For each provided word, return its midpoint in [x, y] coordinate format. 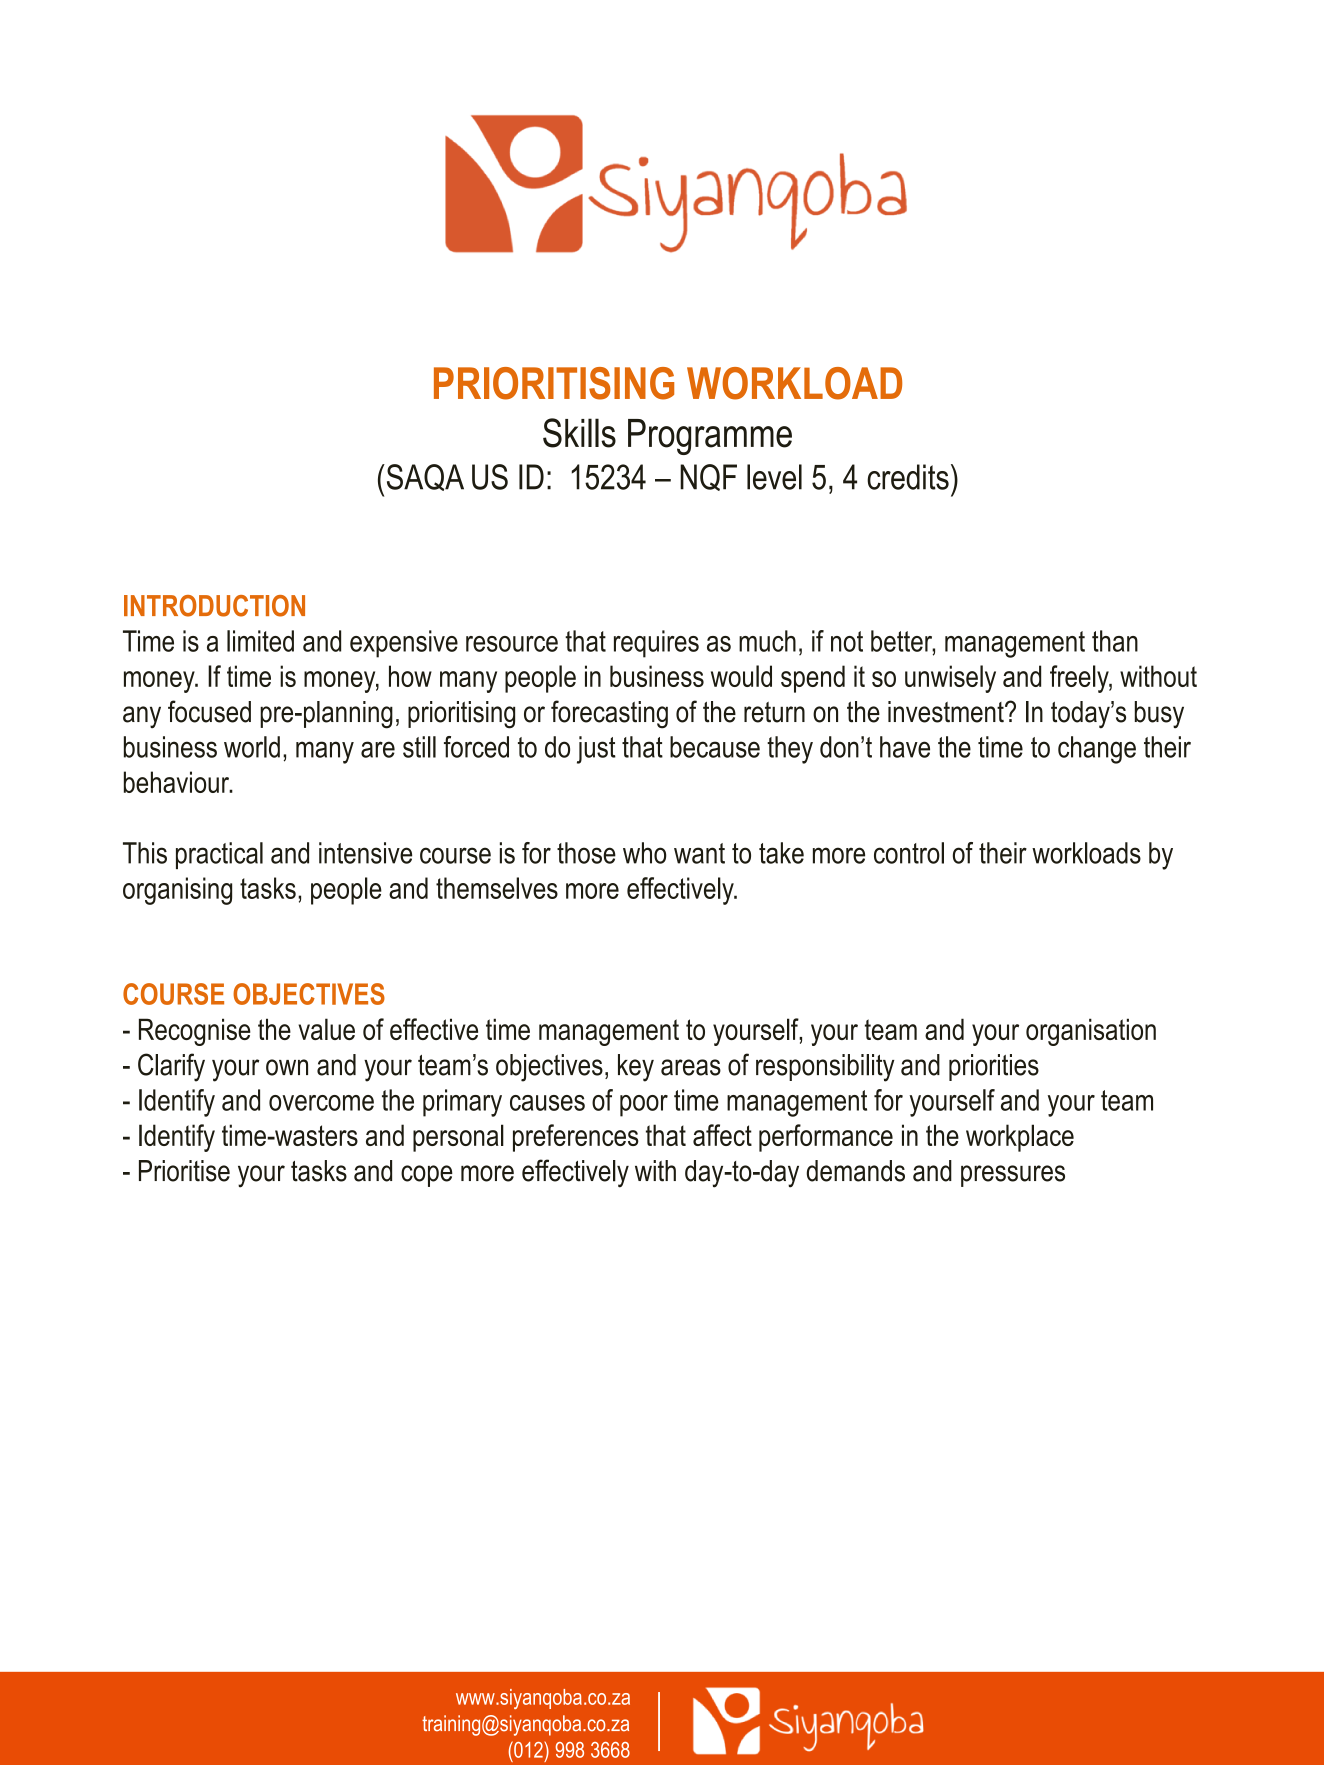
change [1097, 750]
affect [722, 1135]
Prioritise [184, 1171]
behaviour [178, 782]
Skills [579, 433]
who [645, 853]
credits [908, 477]
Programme [710, 437]
